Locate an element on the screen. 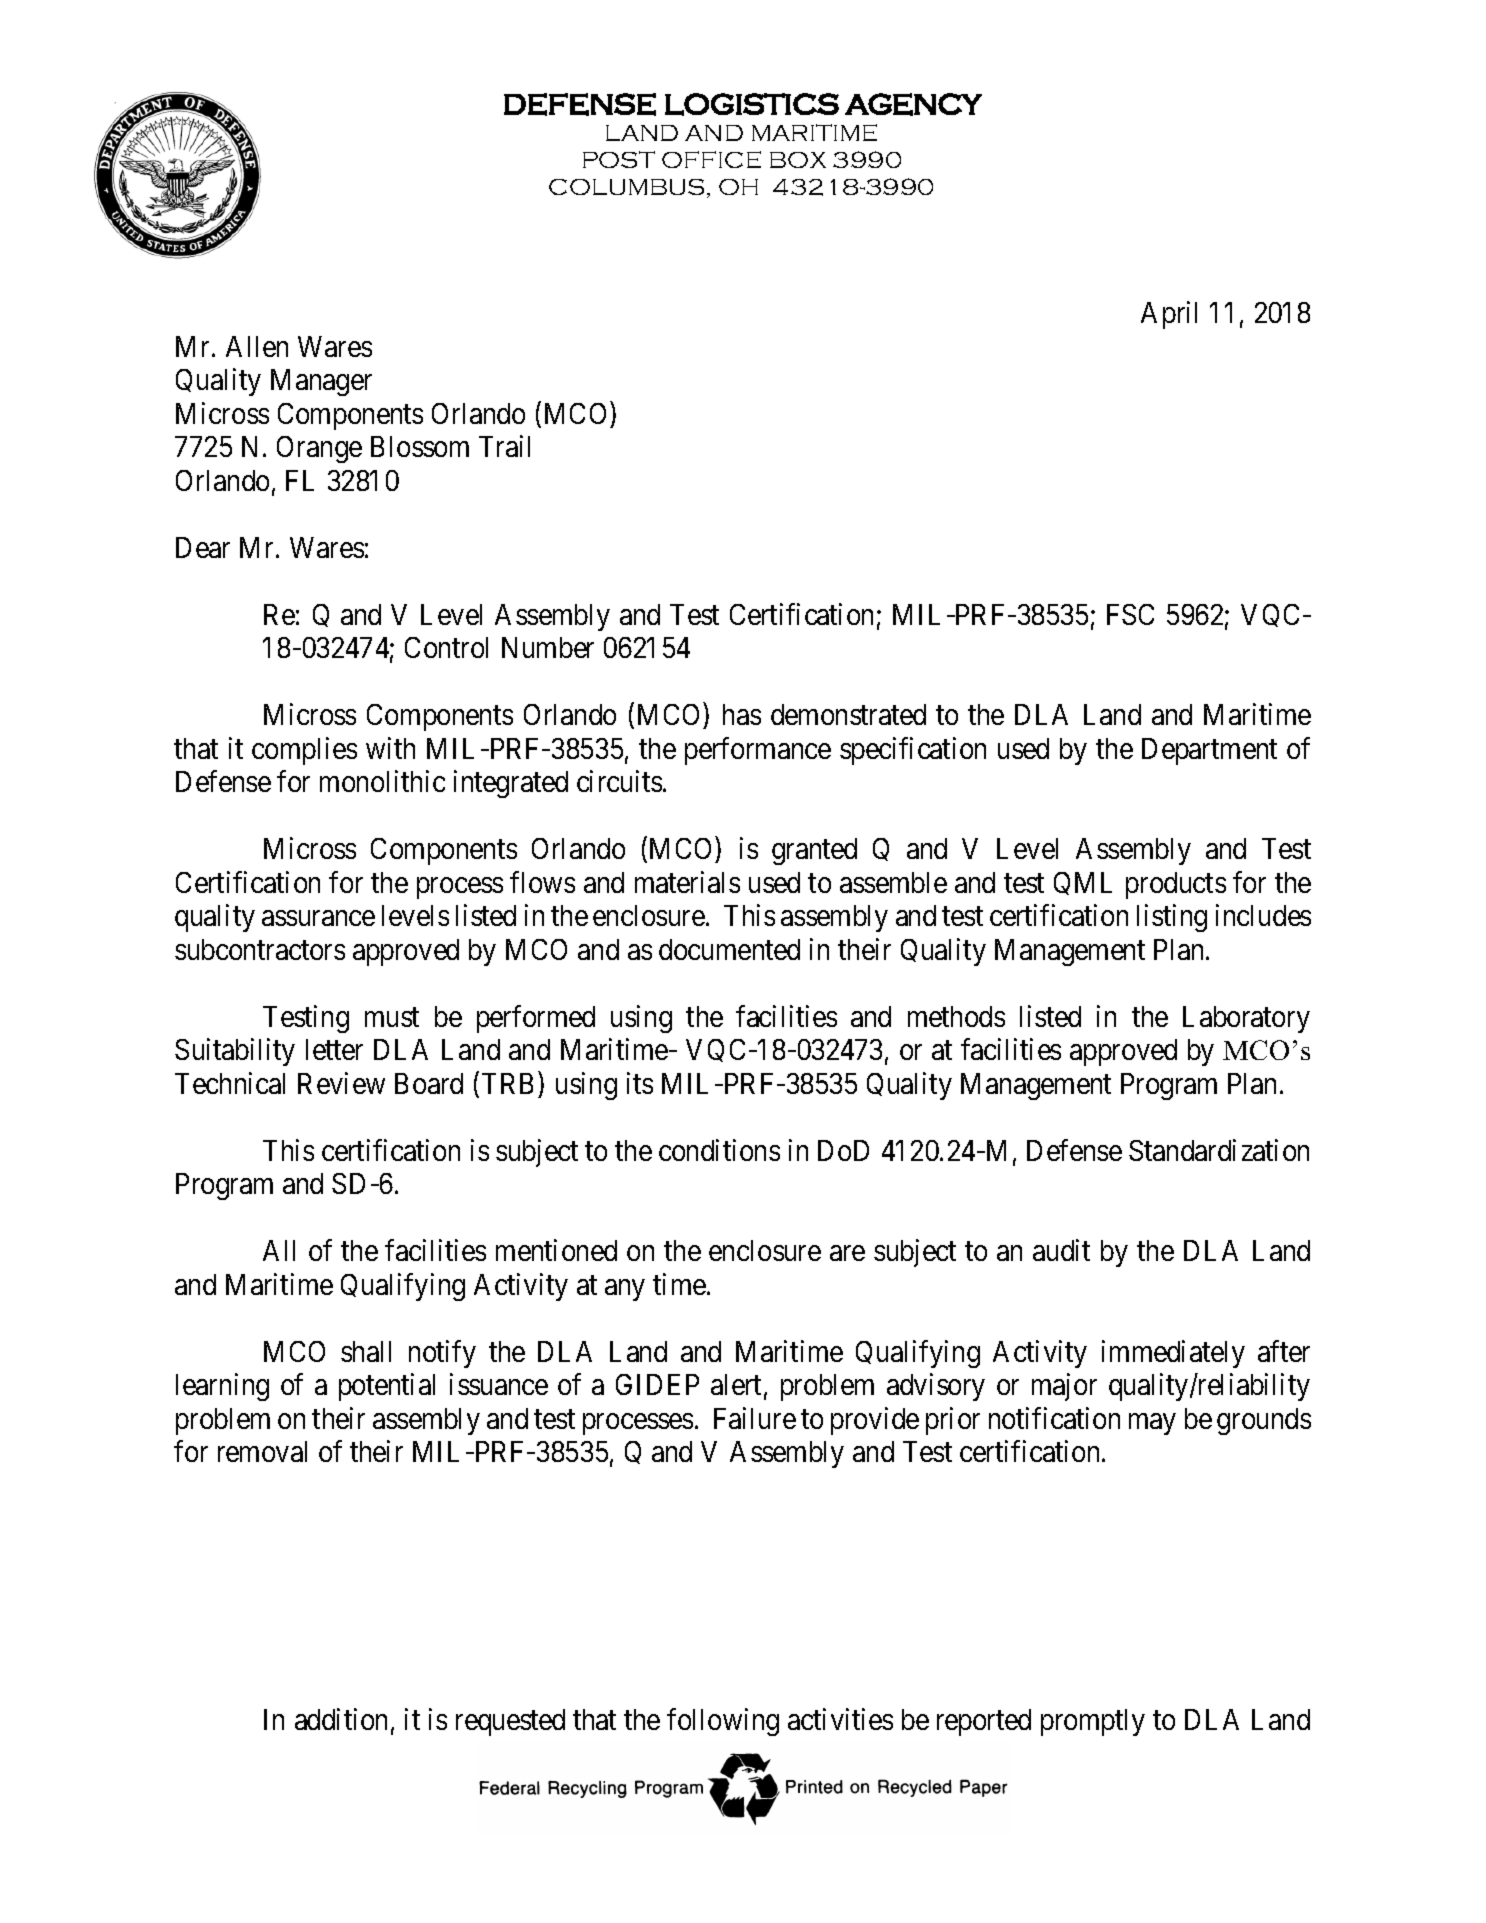 Image resolution: width=1486 pixels, height=1923 pixels. April is located at coordinates (1169, 315).
